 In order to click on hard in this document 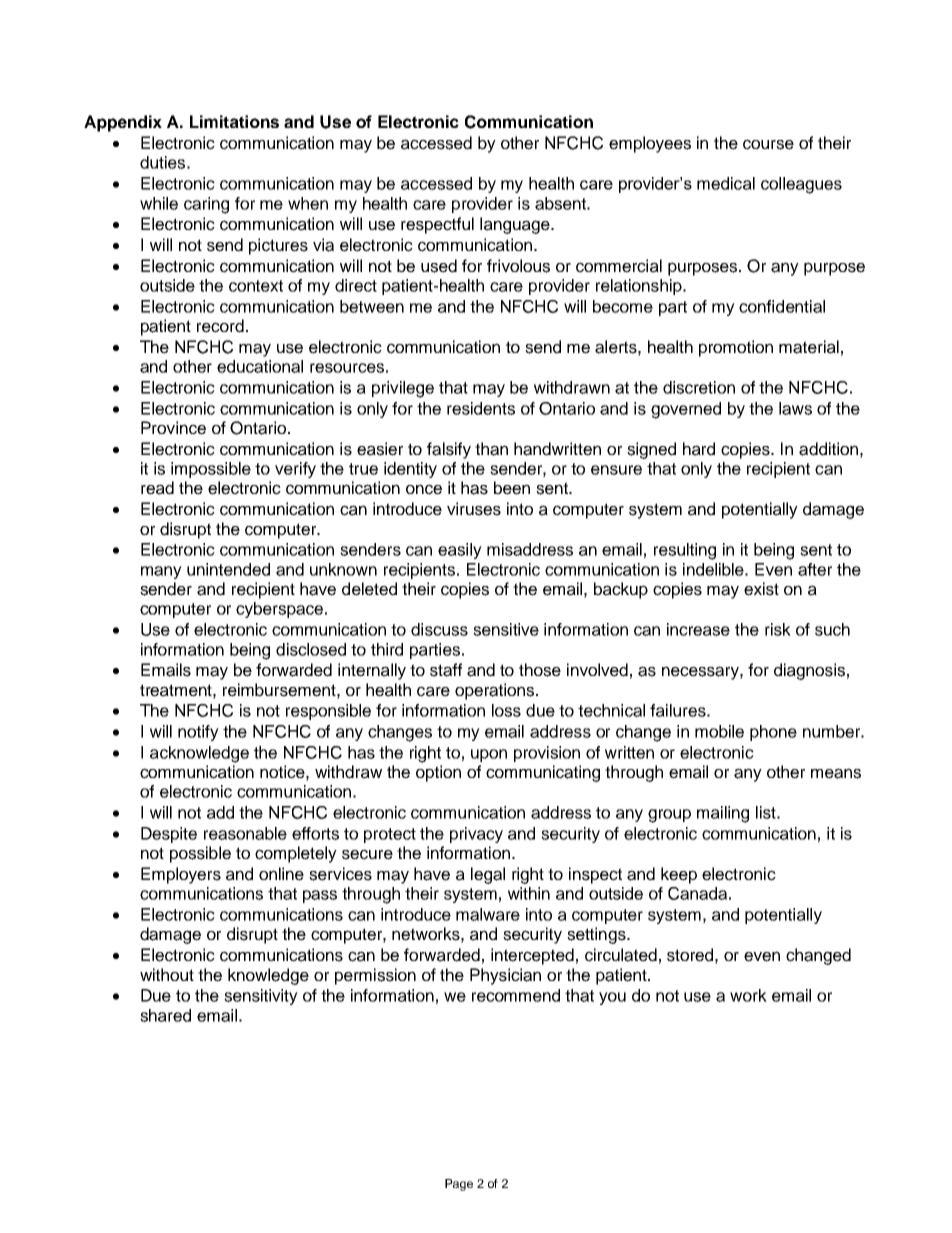, I will do `click(699, 449)`.
